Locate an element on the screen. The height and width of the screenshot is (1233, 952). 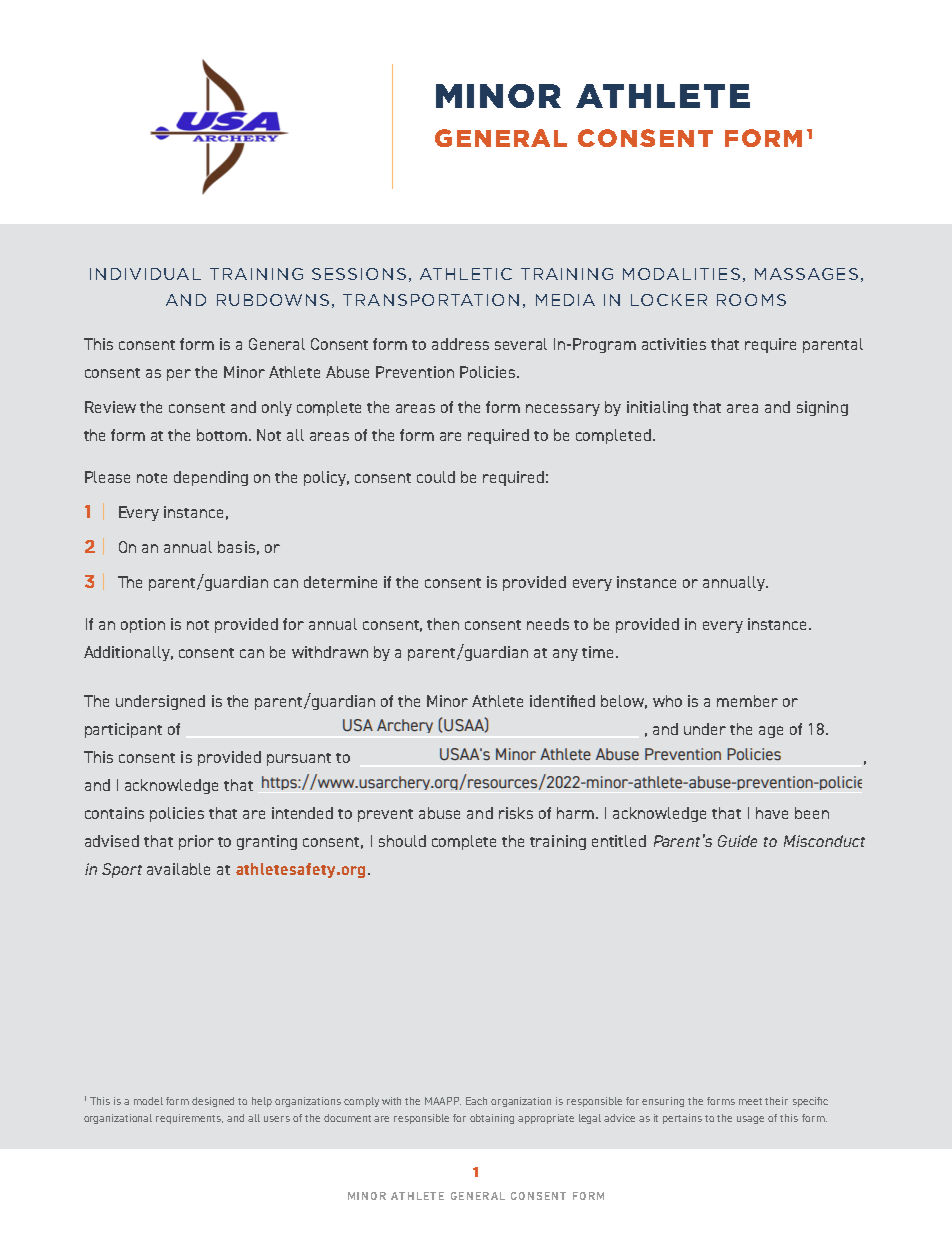
ATHLETIC is located at coordinates (466, 274).
